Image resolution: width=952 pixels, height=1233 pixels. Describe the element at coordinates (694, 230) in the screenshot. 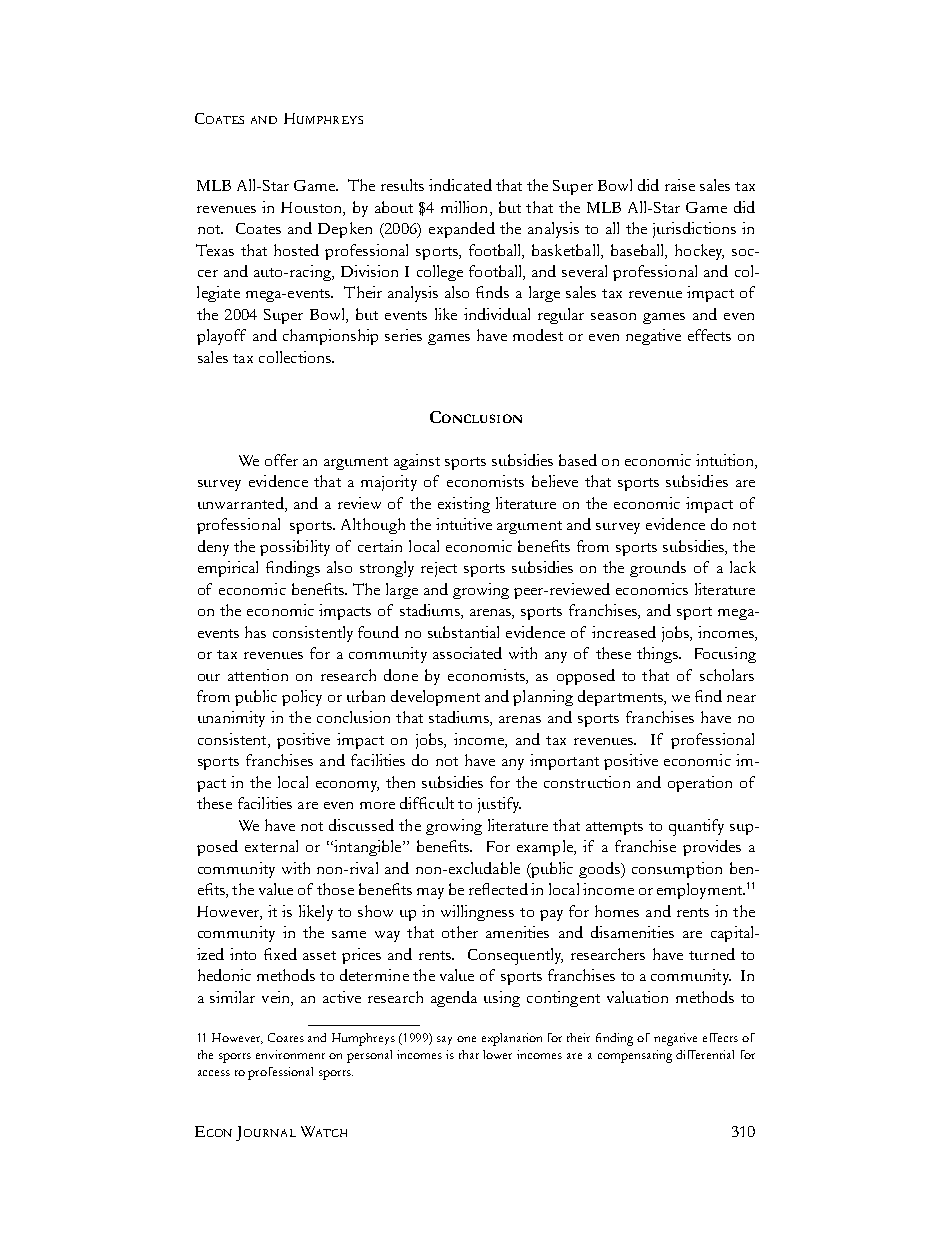

I see `jurisdictions` at that location.
